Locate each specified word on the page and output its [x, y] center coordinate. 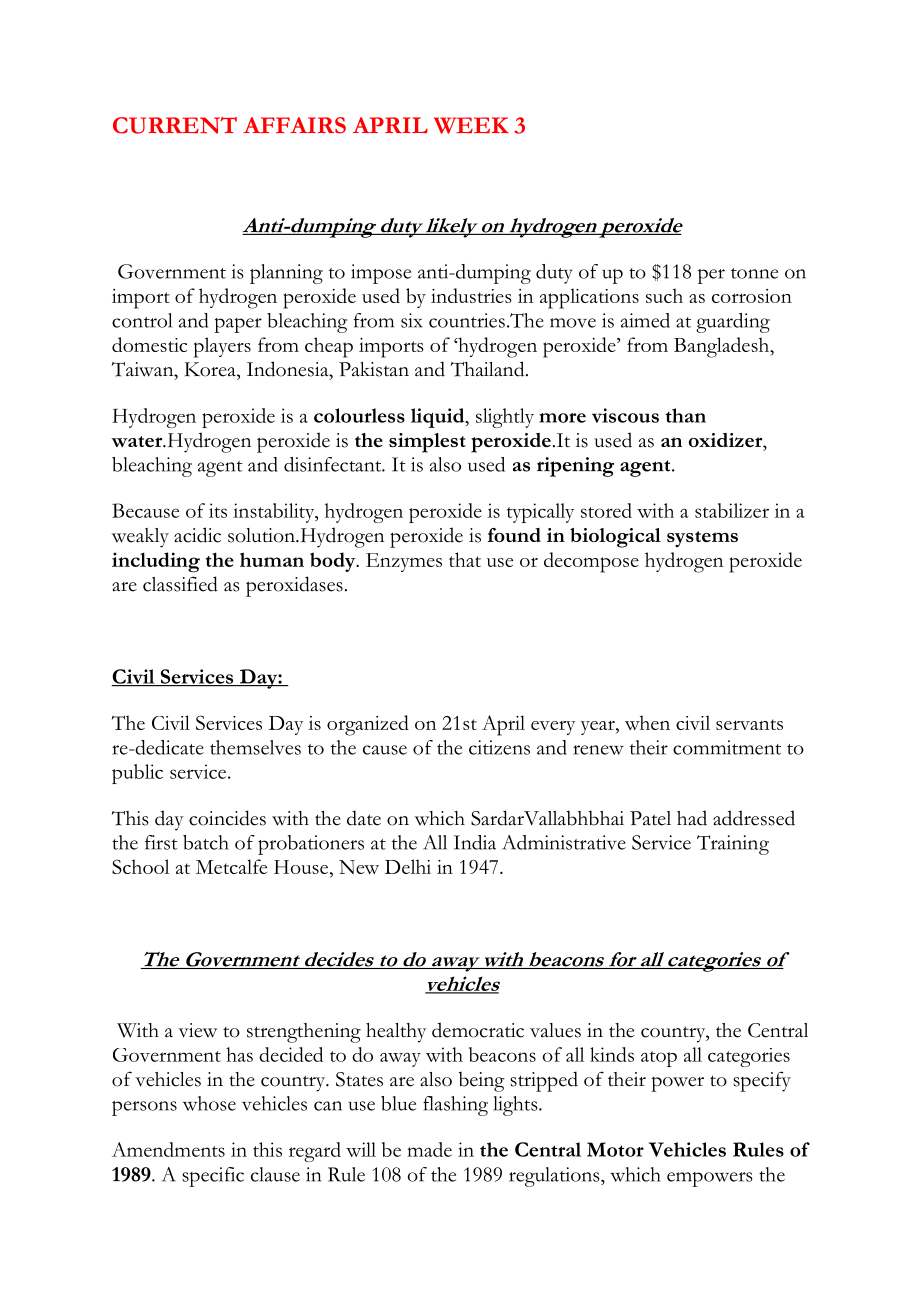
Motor [615, 1149]
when [647, 722]
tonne [754, 273]
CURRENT [175, 125]
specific [213, 1177]
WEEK [471, 125]
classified [180, 584]
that [465, 559]
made [429, 1149]
